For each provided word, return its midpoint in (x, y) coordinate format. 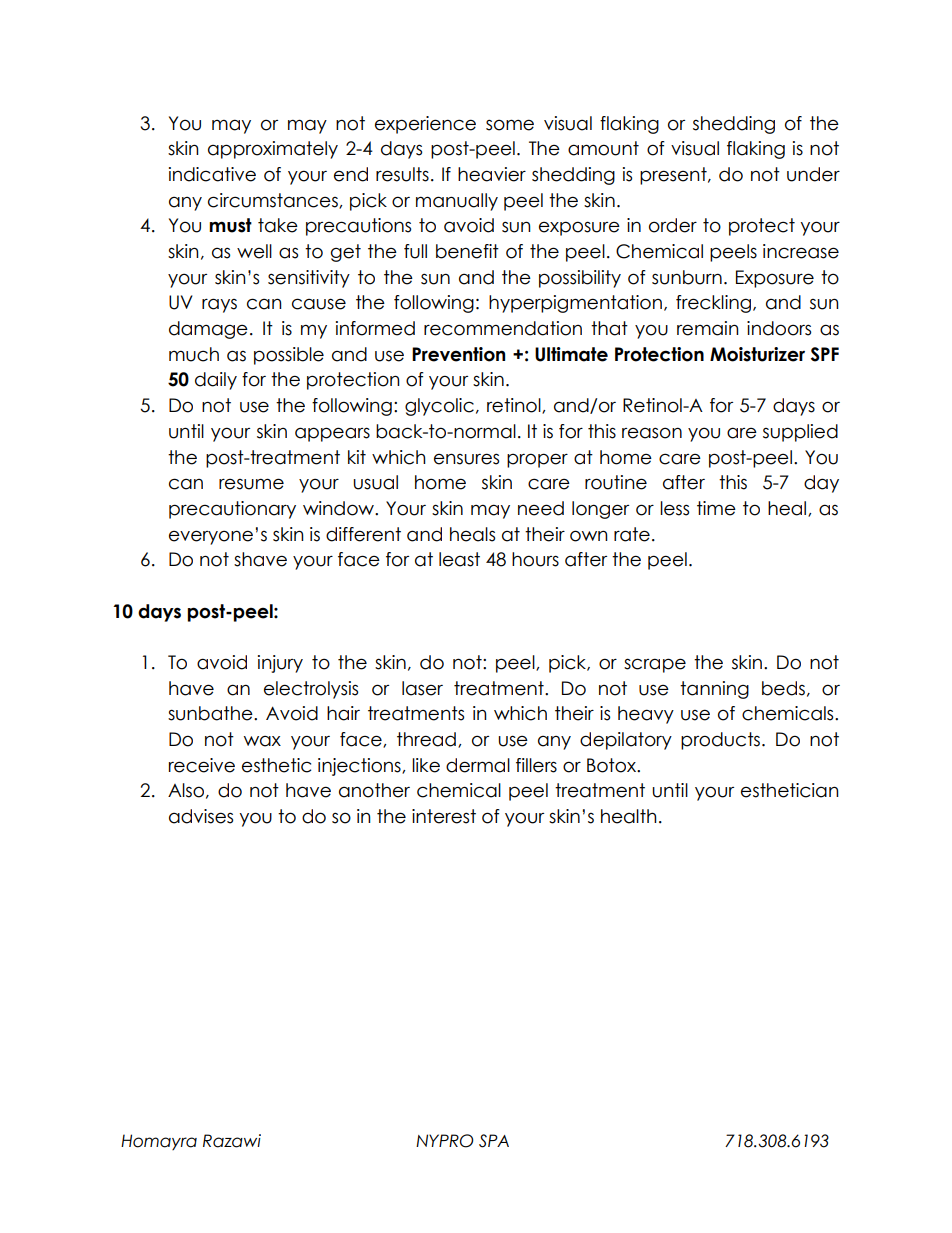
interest (444, 816)
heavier (492, 174)
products (722, 741)
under (813, 174)
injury (280, 664)
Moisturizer (757, 354)
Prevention (458, 354)
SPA (494, 1141)
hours (535, 559)
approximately (273, 150)
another (374, 790)
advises (201, 816)
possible (289, 356)
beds (783, 688)
